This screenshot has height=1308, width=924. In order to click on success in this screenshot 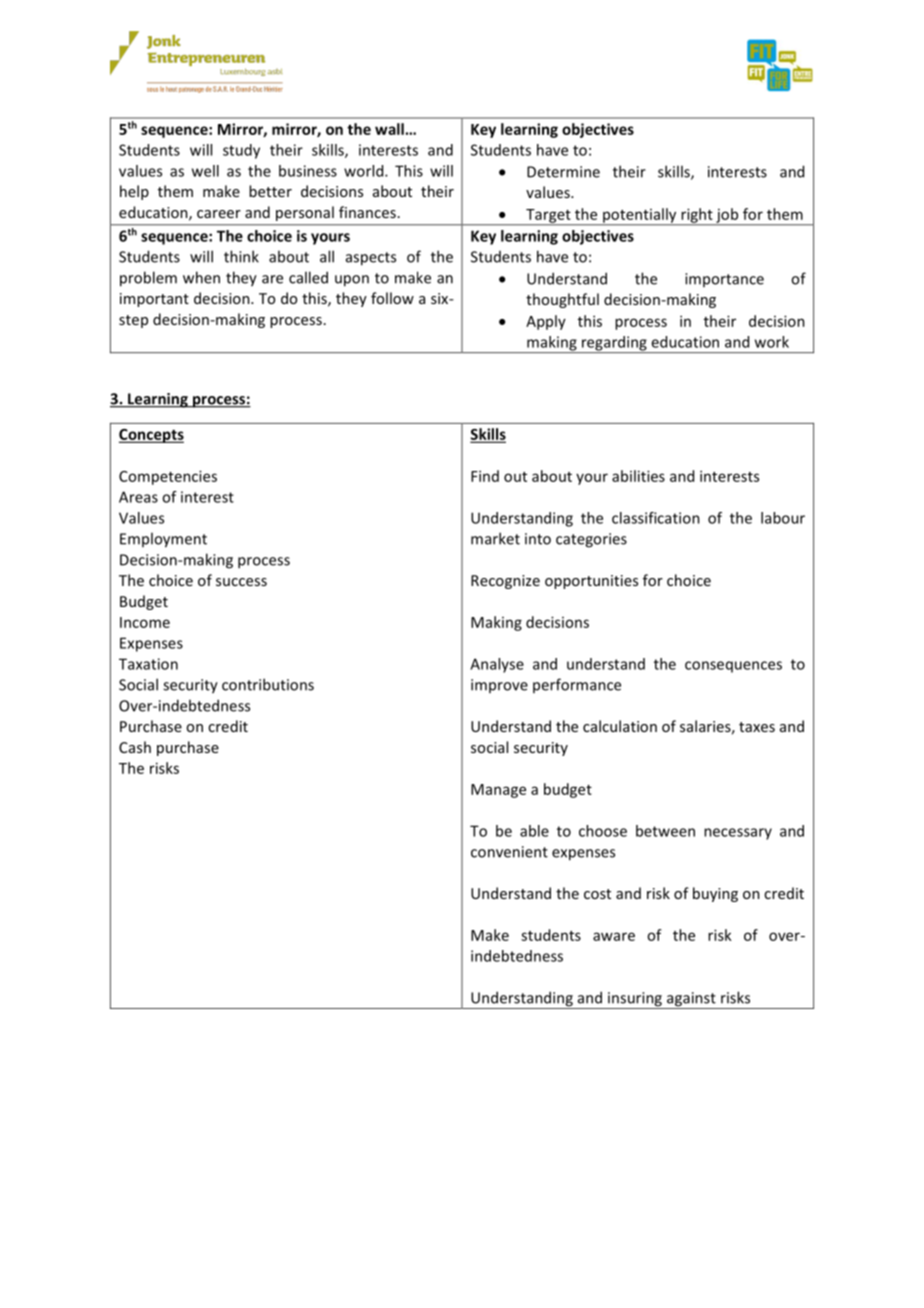, I will do `click(241, 582)`.
